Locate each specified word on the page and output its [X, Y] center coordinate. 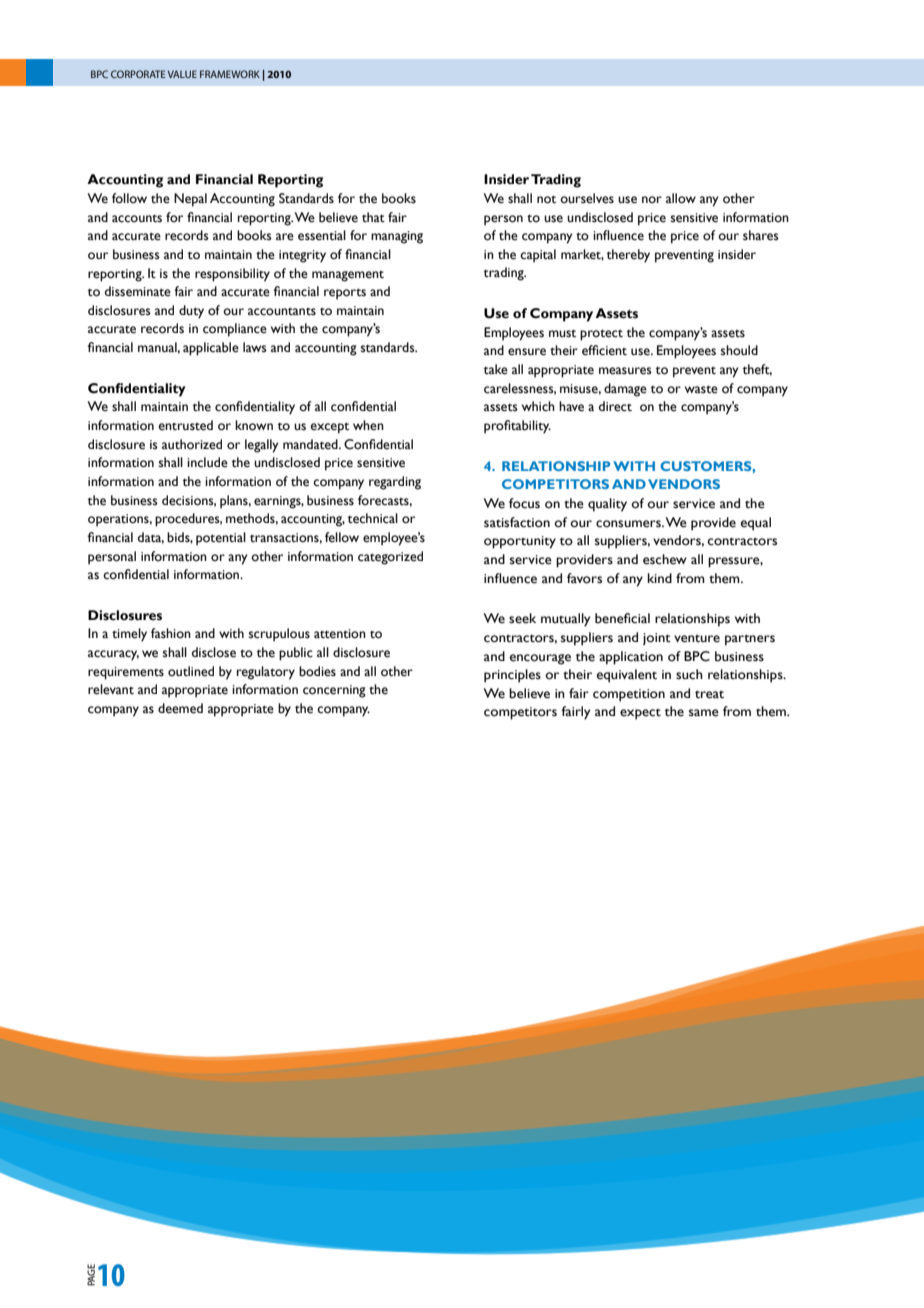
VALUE [182, 74]
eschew [665, 559]
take [496, 369]
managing [397, 237]
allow [681, 198]
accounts [137, 218]
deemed [180, 708]
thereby [628, 256]
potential [221, 539]
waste [701, 389]
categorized [390, 558]
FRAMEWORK [230, 74]
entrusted [186, 425]
